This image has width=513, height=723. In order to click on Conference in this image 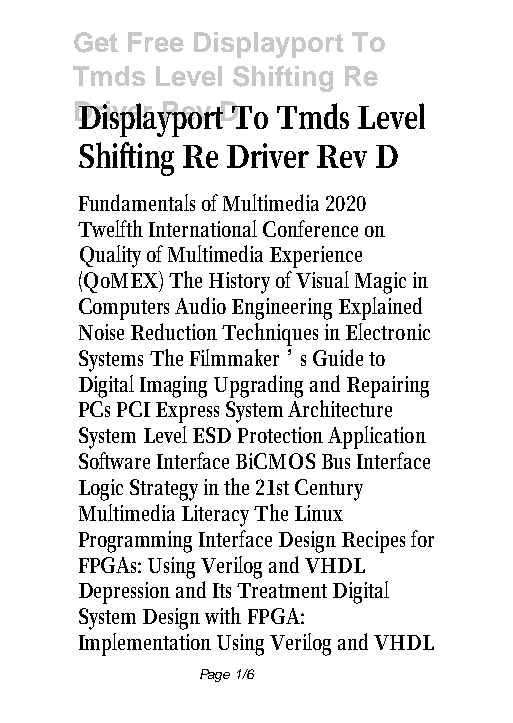, I will do `click(310, 228)`.
